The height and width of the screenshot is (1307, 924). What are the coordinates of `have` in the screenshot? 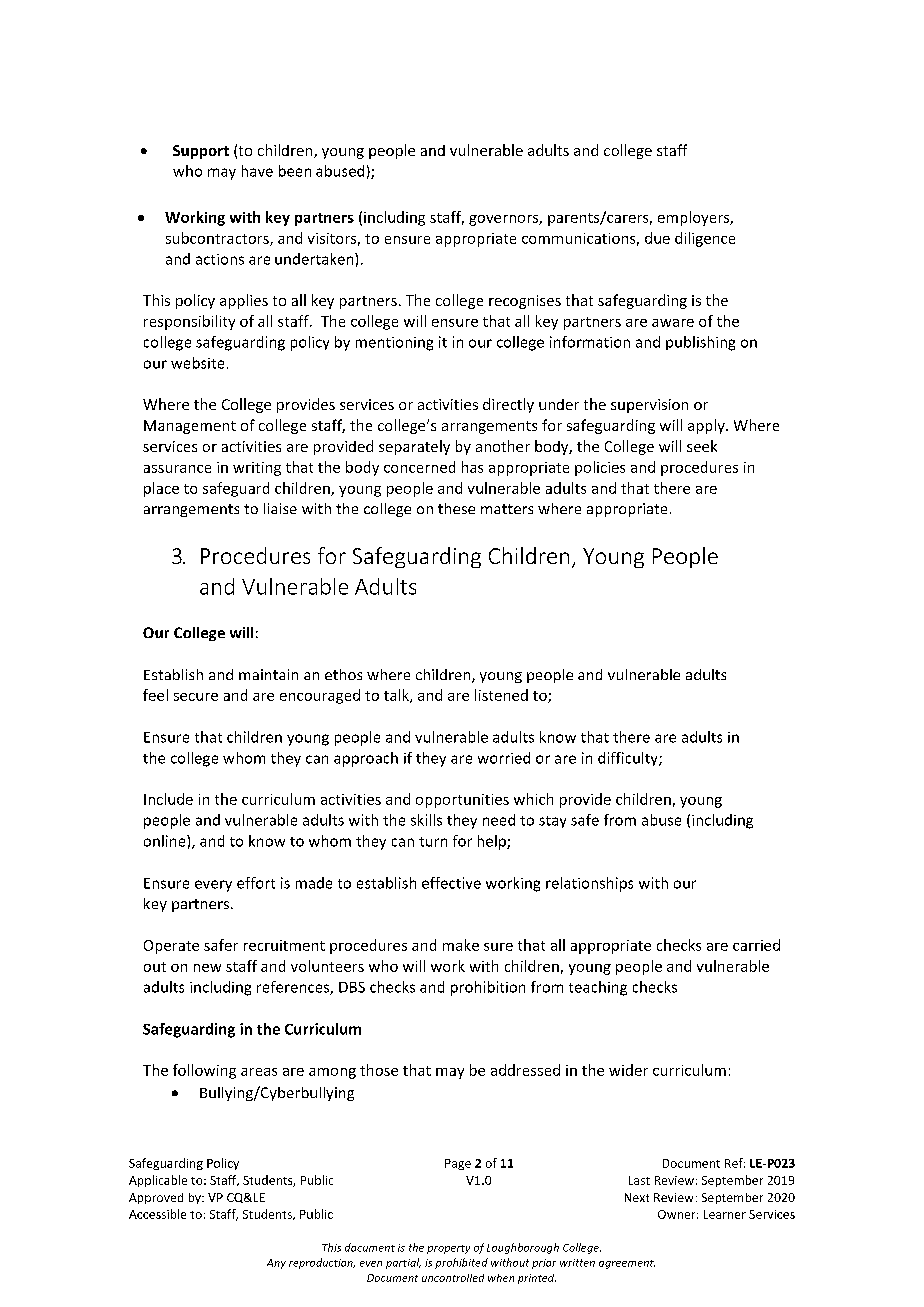 It's located at (257, 171).
